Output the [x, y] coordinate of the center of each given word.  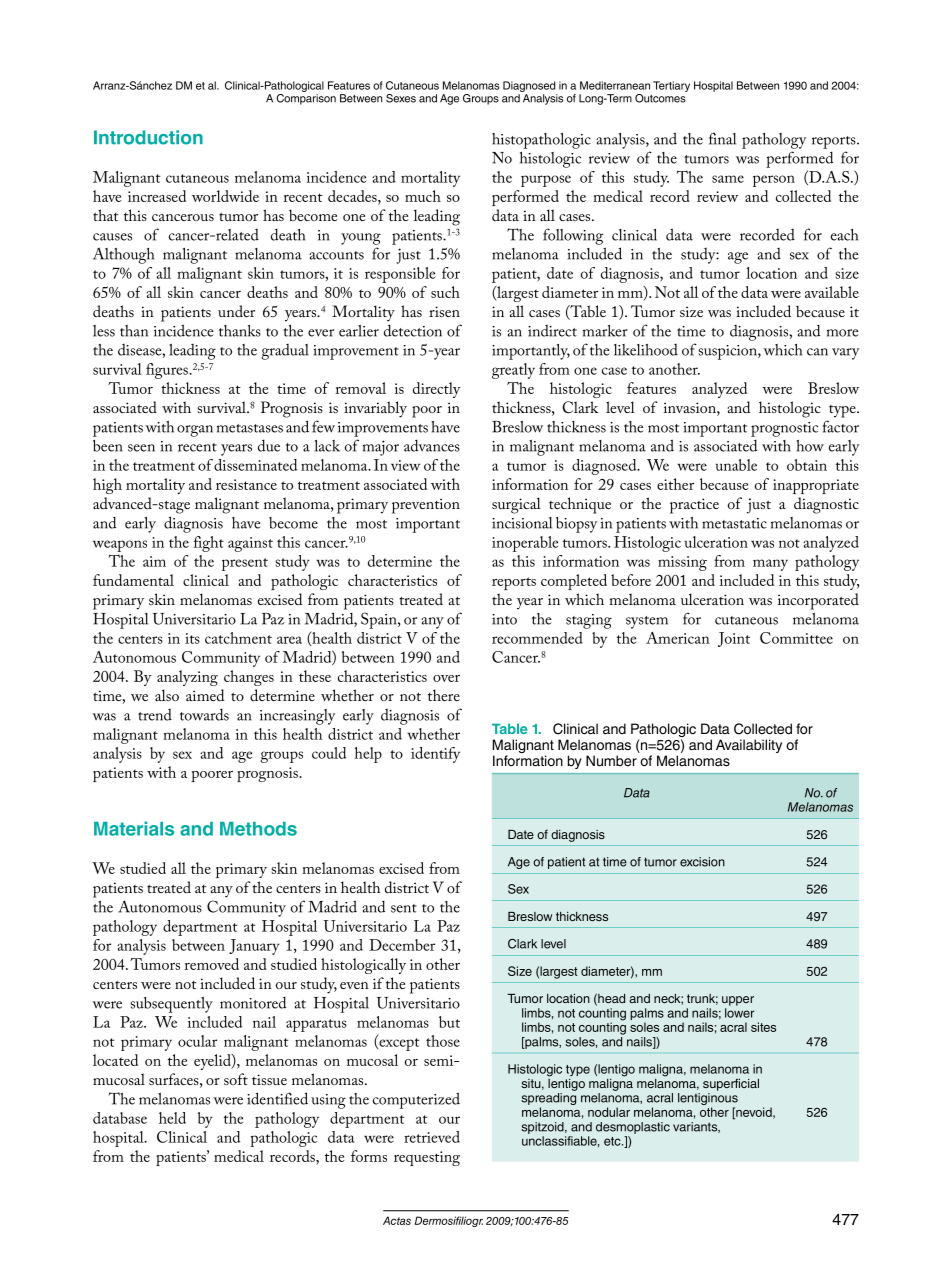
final [722, 138]
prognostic [784, 429]
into [504, 619]
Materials [134, 828]
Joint [734, 639]
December [402, 945]
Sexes [401, 98]
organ [195, 431]
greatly [513, 371]
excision [702, 862]
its [192, 638]
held [172, 1118]
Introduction [148, 137]
